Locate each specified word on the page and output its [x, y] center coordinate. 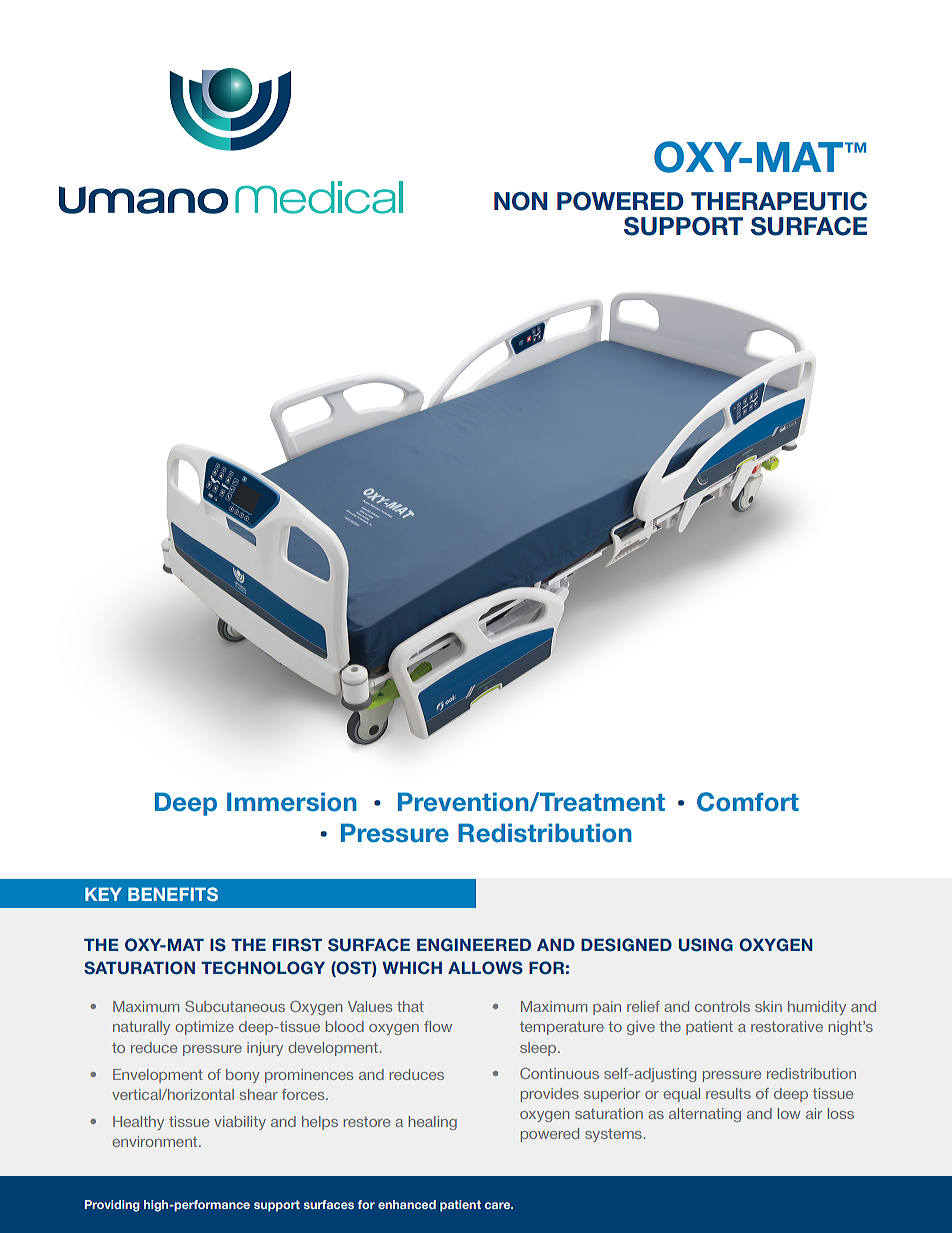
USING [706, 945]
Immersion [292, 802]
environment [156, 1141]
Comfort [748, 802]
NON [520, 201]
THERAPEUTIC [779, 201]
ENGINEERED [474, 945]
